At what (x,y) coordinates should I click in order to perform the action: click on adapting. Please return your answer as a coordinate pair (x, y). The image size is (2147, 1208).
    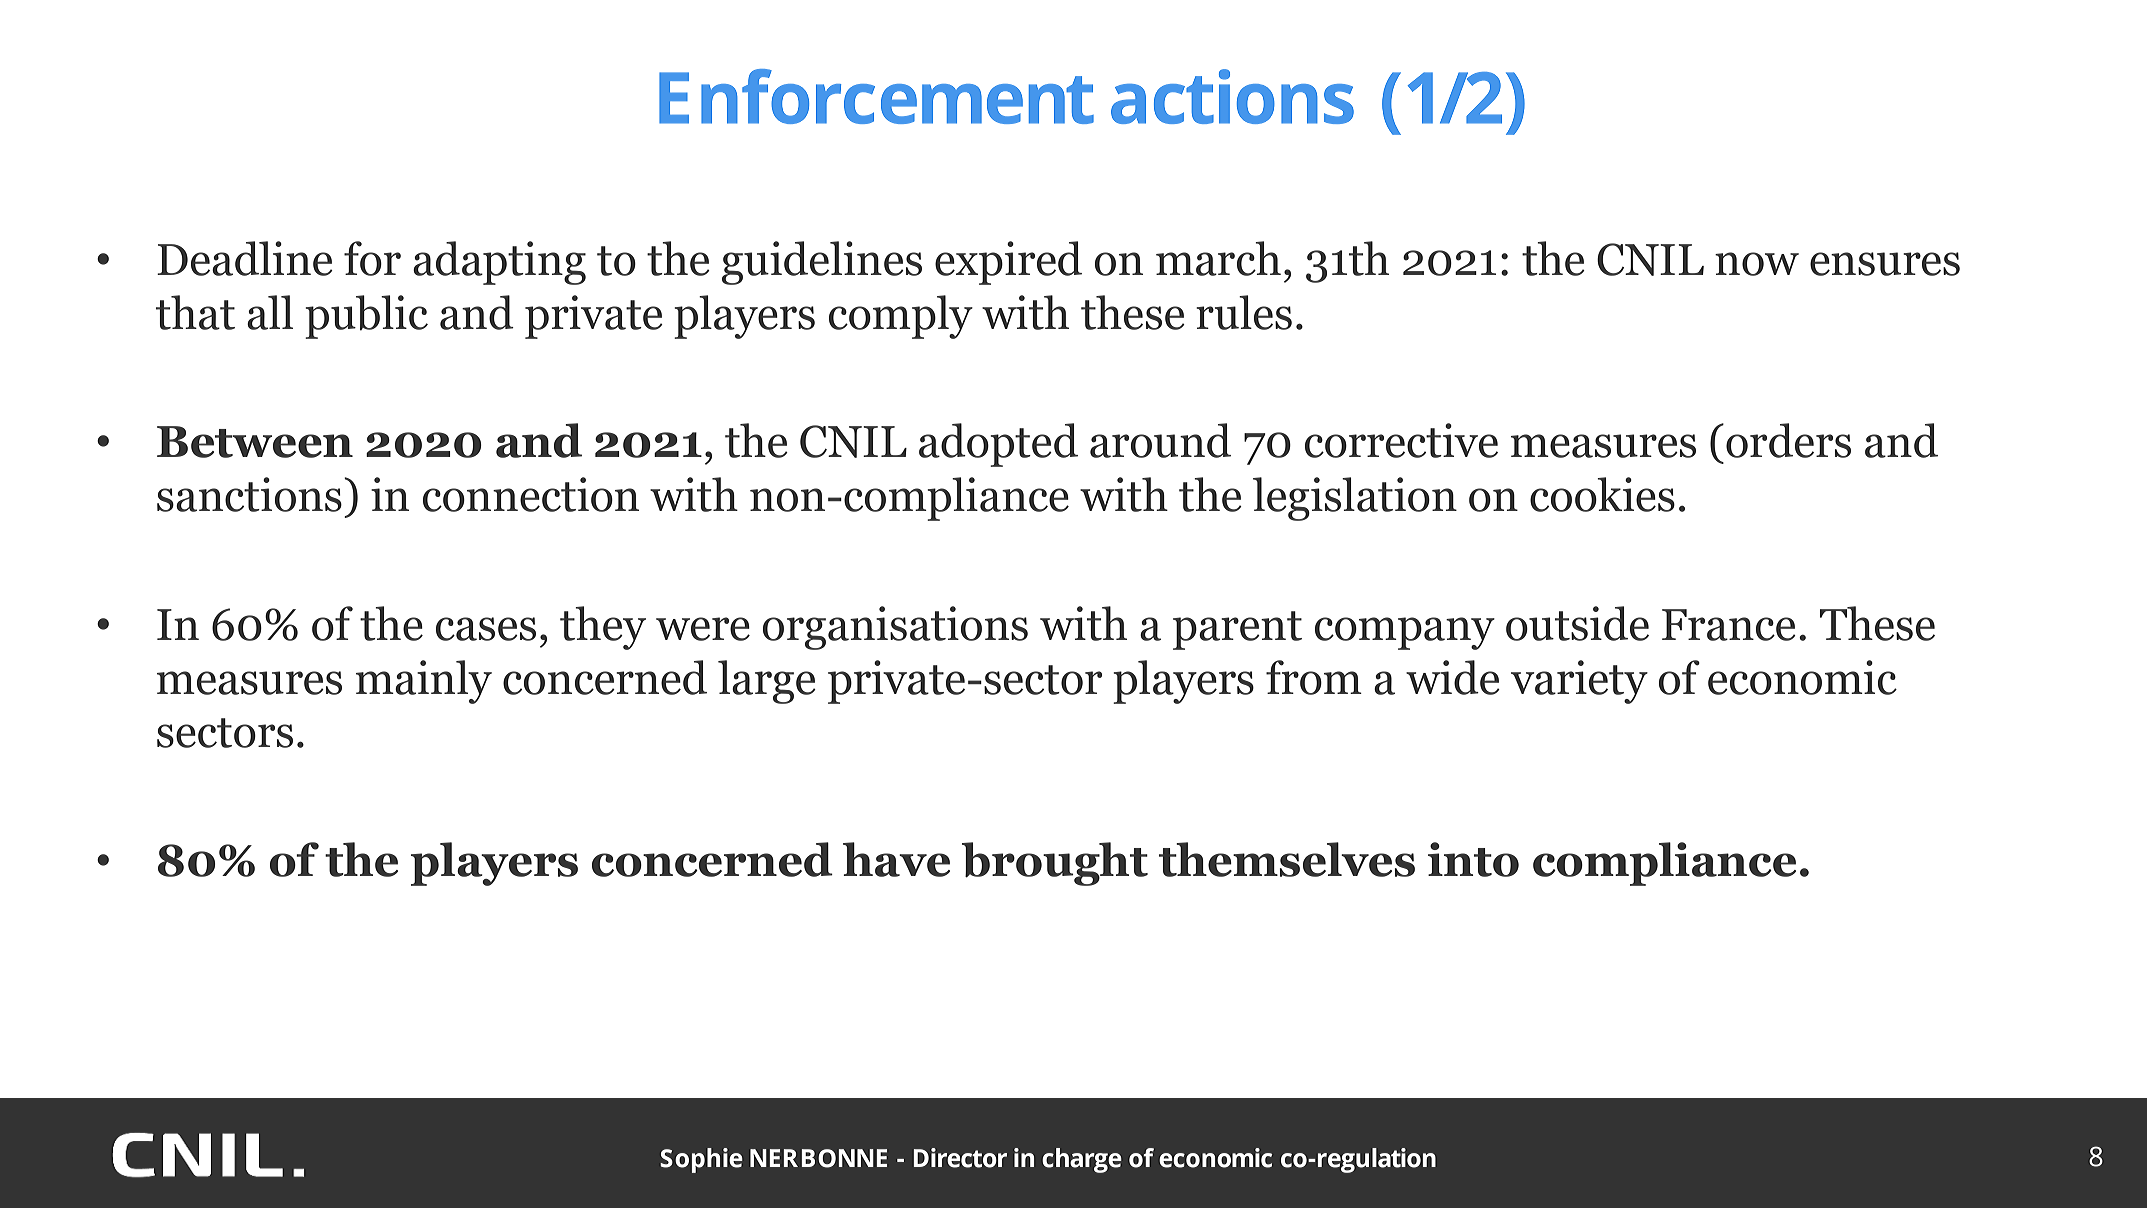
    Looking at the image, I should click on (499, 263).
